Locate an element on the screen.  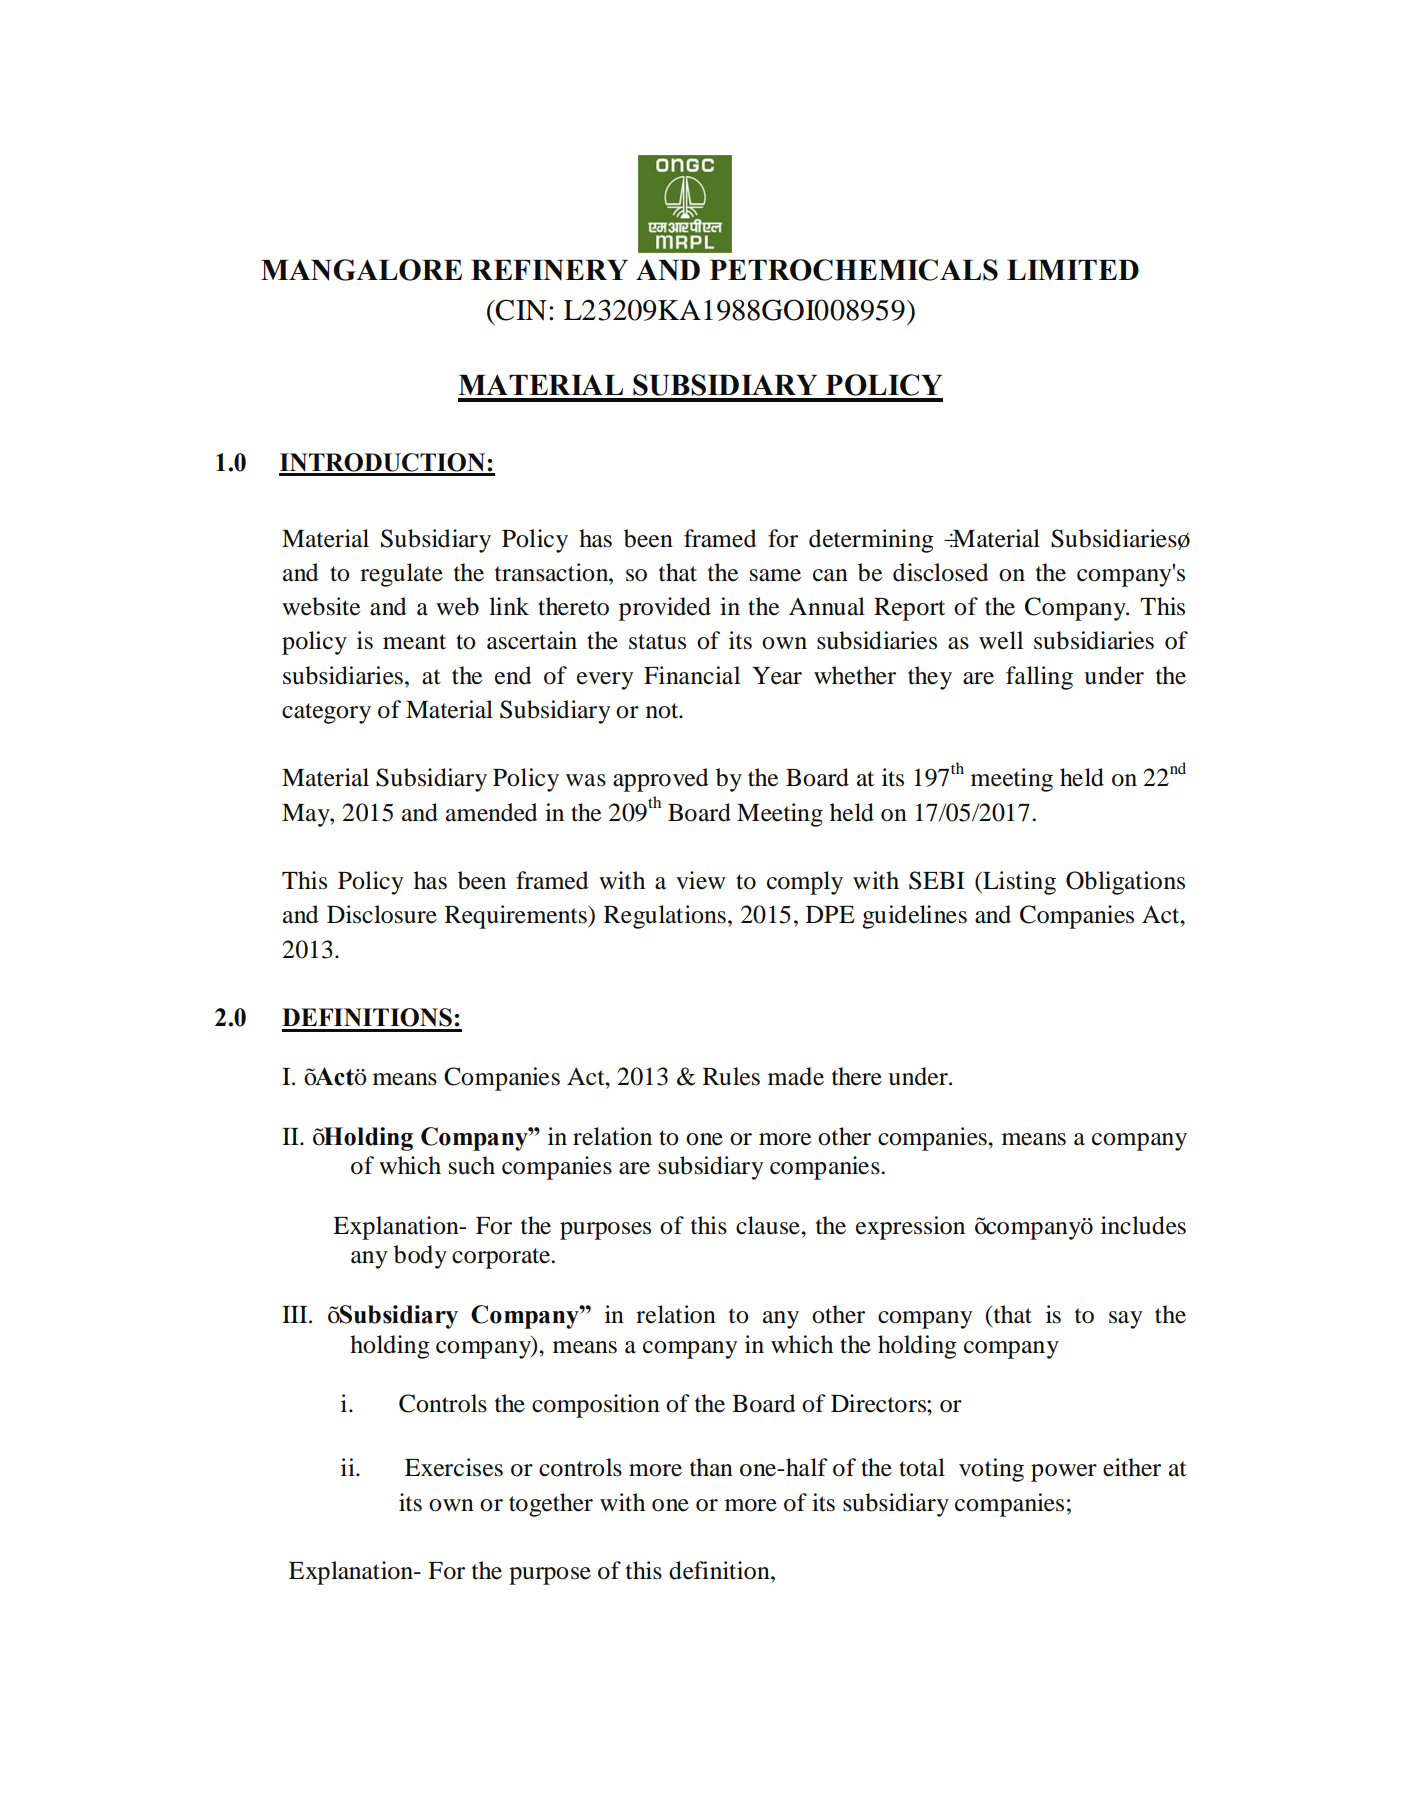
Exercises is located at coordinates (454, 1467).
